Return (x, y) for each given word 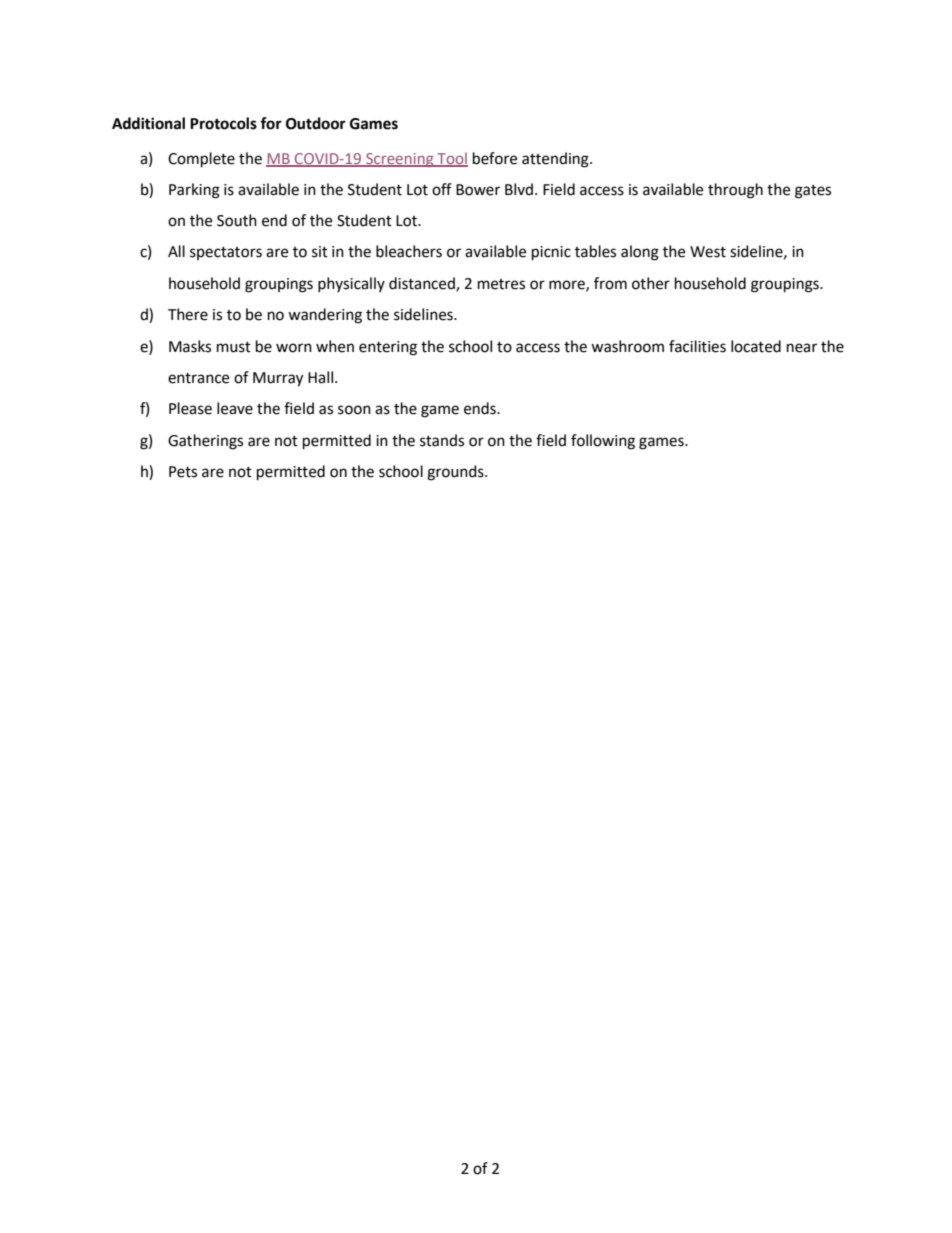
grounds (456, 473)
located (756, 346)
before (495, 158)
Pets (183, 472)
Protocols (223, 123)
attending (556, 160)
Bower (478, 190)
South (237, 220)
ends (481, 408)
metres (501, 284)
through (735, 191)
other (651, 283)
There (188, 314)
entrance (198, 378)
